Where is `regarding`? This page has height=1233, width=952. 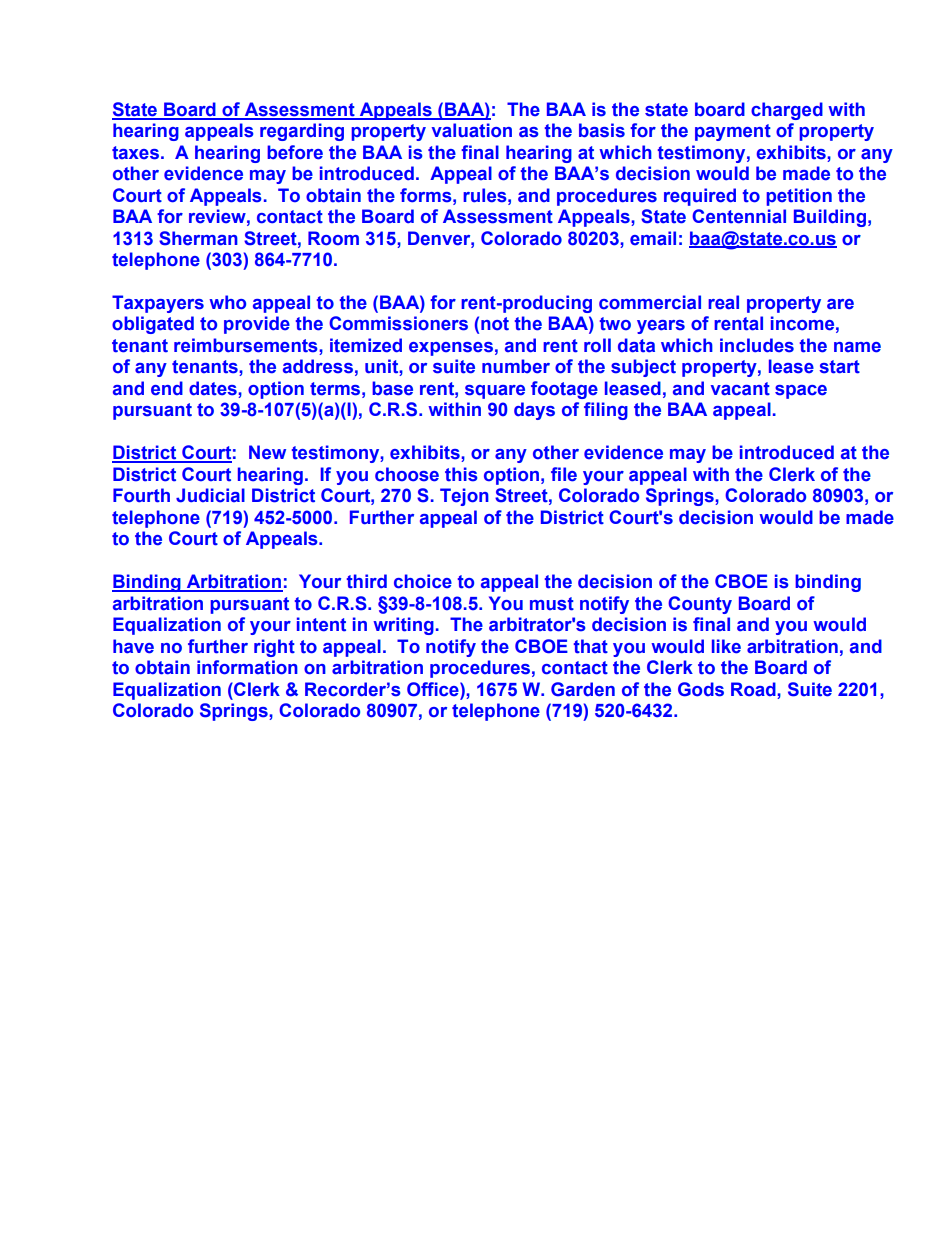 regarding is located at coordinates (302, 132).
